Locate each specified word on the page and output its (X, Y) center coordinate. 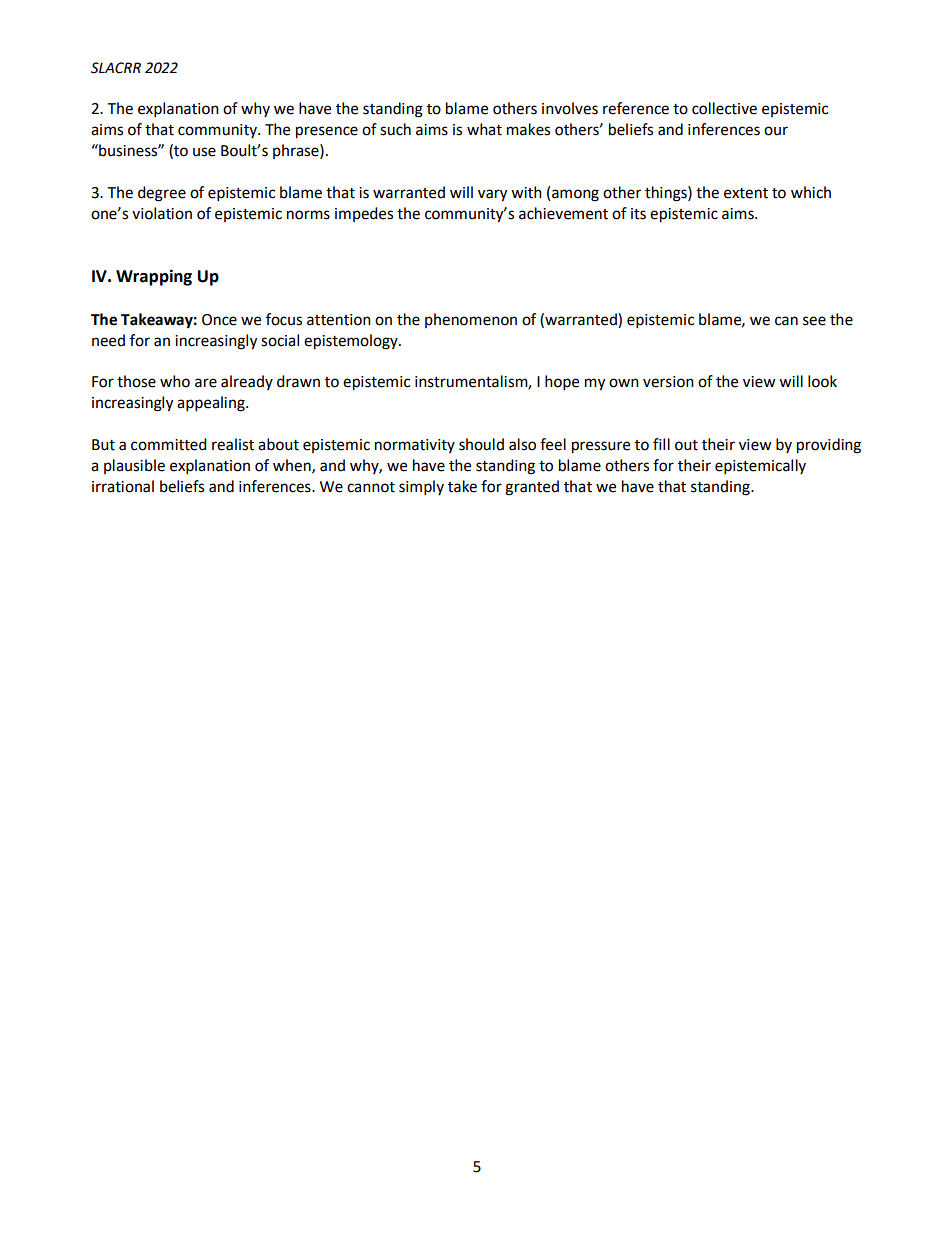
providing (829, 446)
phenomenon (471, 320)
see (814, 321)
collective (724, 108)
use (204, 152)
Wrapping (154, 277)
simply (421, 488)
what (484, 129)
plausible (134, 466)
